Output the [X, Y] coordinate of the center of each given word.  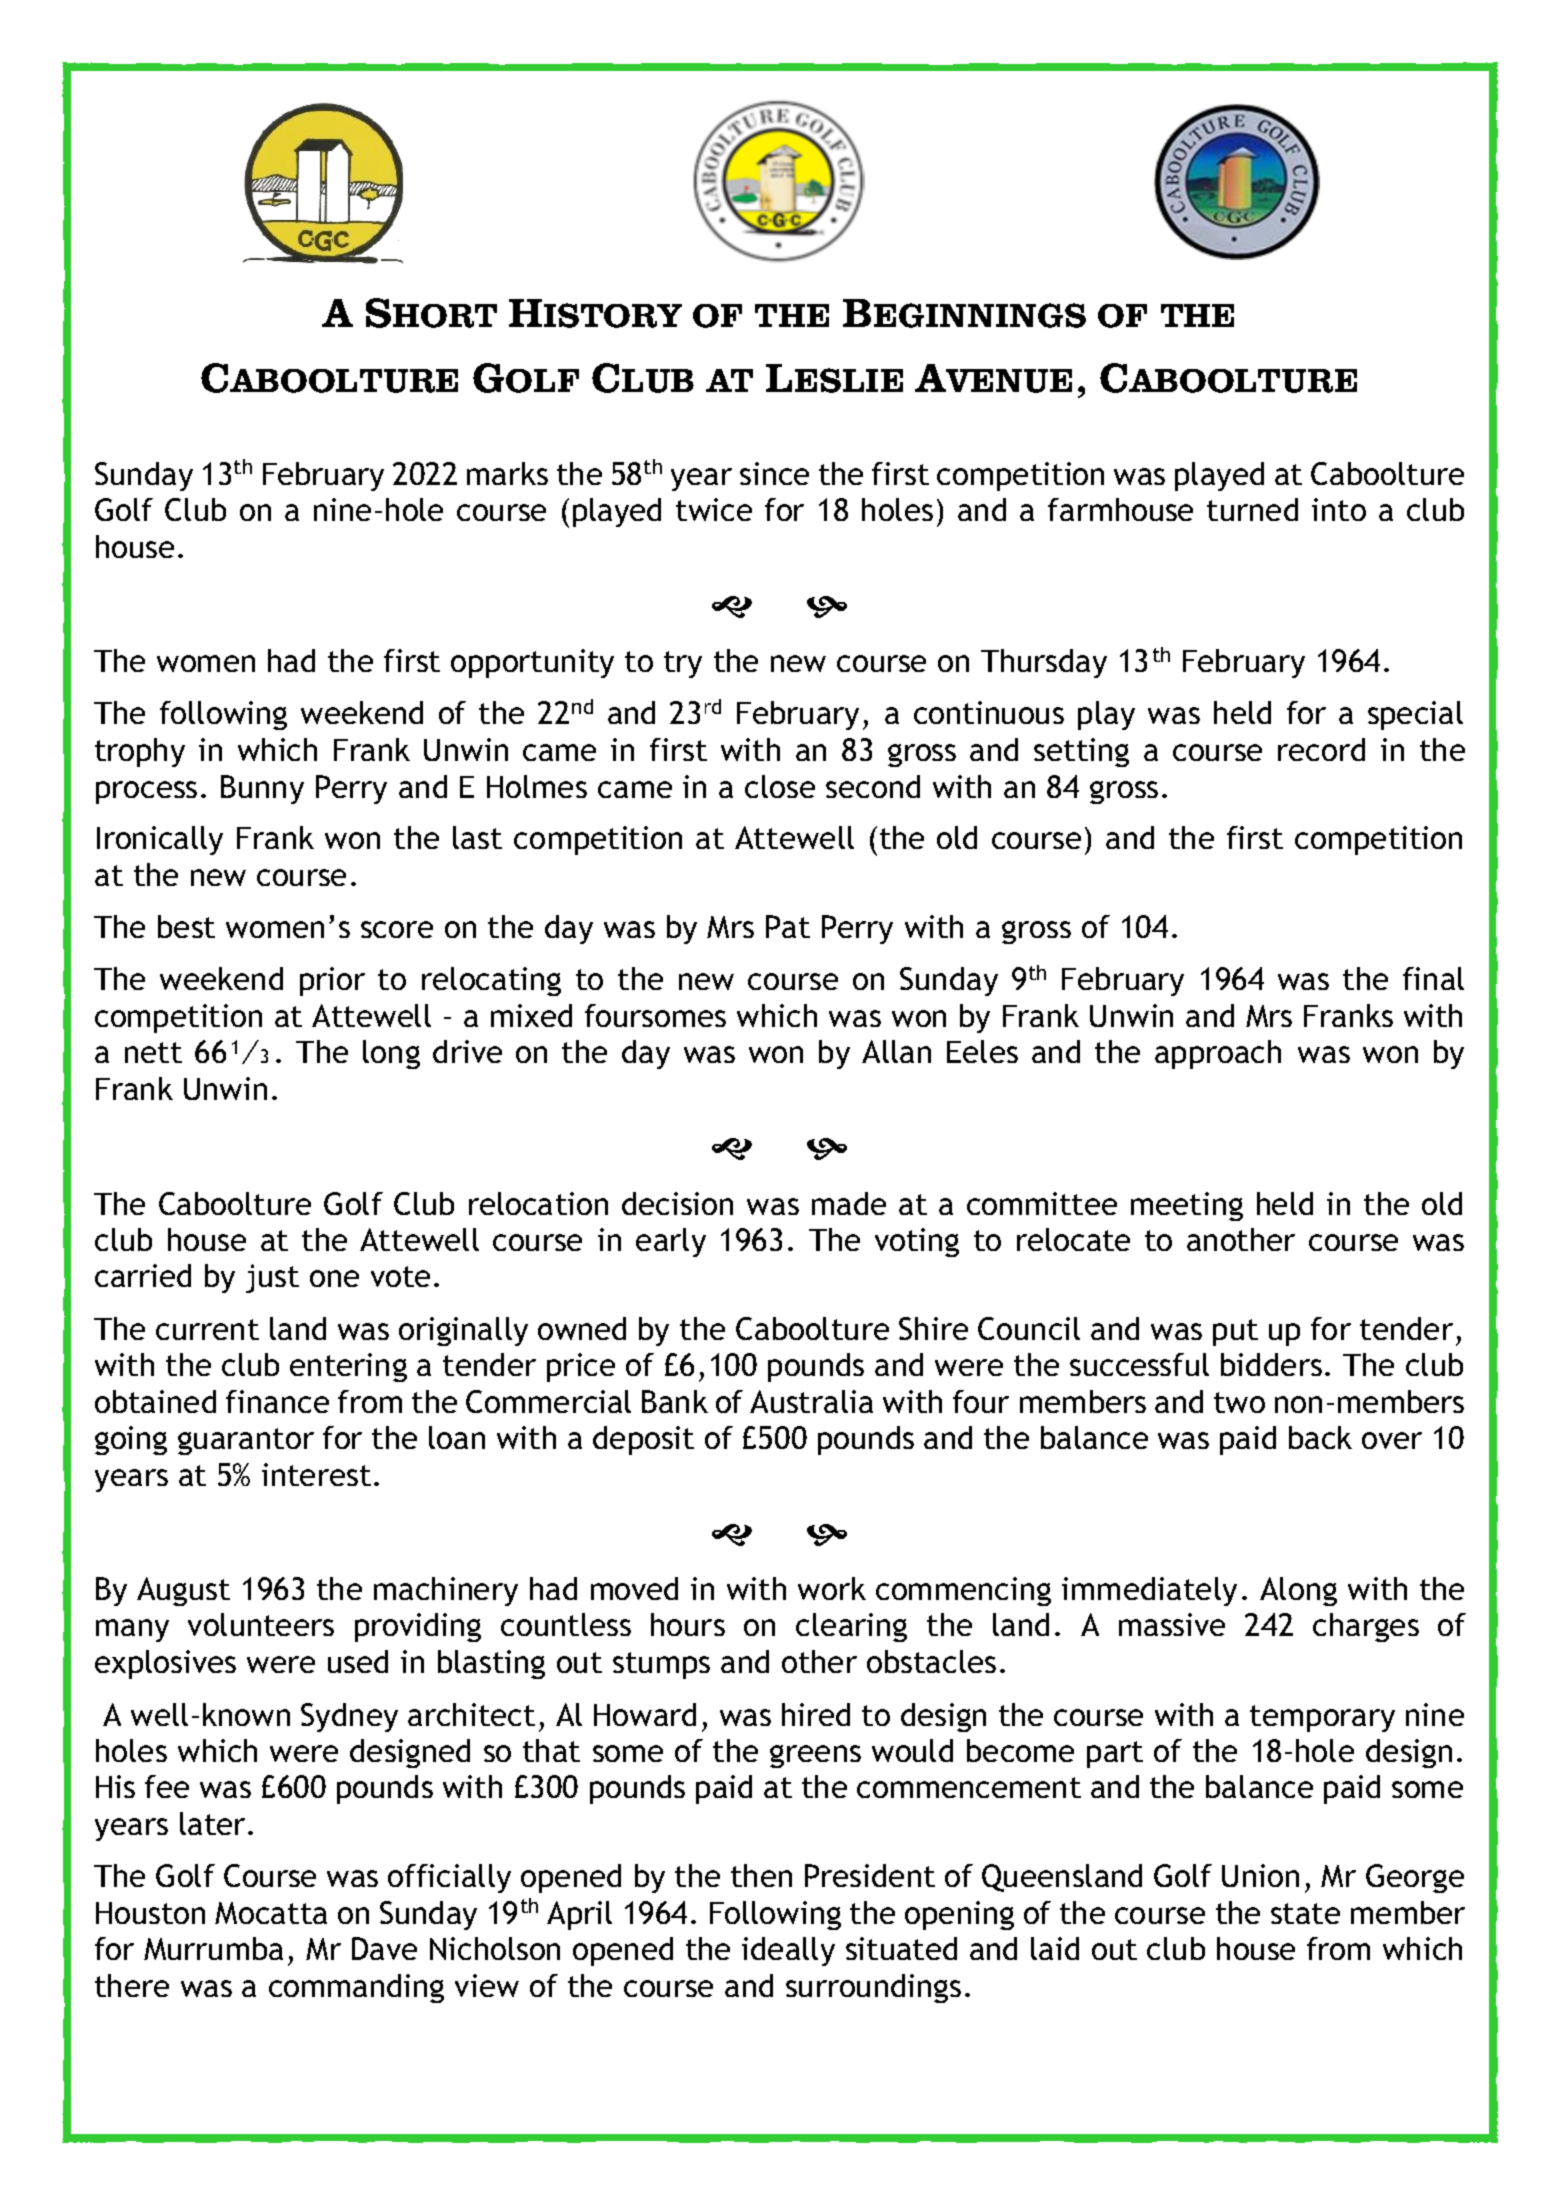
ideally [788, 1951]
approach [1218, 1054]
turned [1252, 509]
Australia [811, 1401]
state [1305, 1913]
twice [714, 509]
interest [316, 1474]
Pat [788, 926]
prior [332, 981]
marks [507, 473]
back [1320, 1437]
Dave [384, 1948]
